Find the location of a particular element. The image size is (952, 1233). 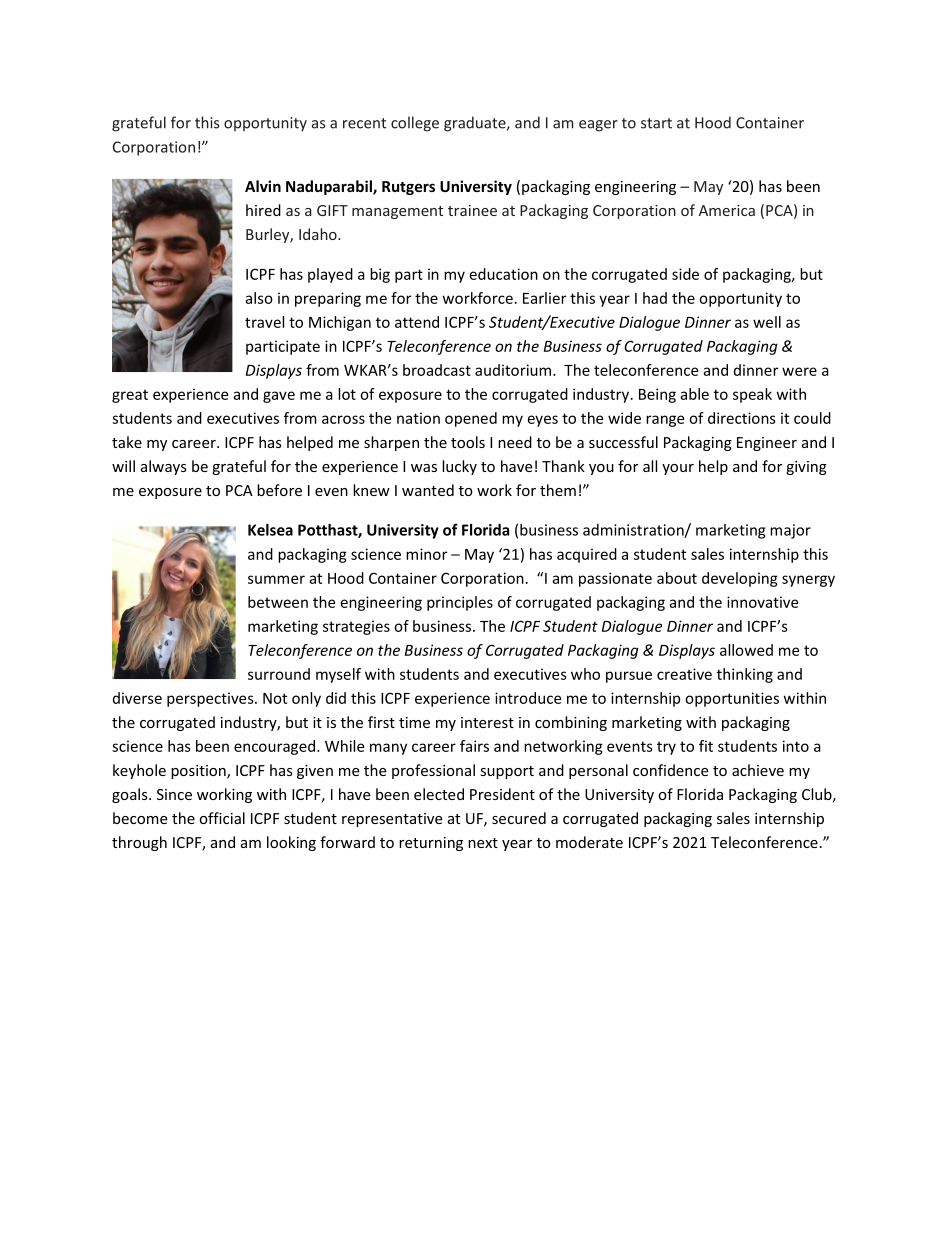

well is located at coordinates (767, 322).
